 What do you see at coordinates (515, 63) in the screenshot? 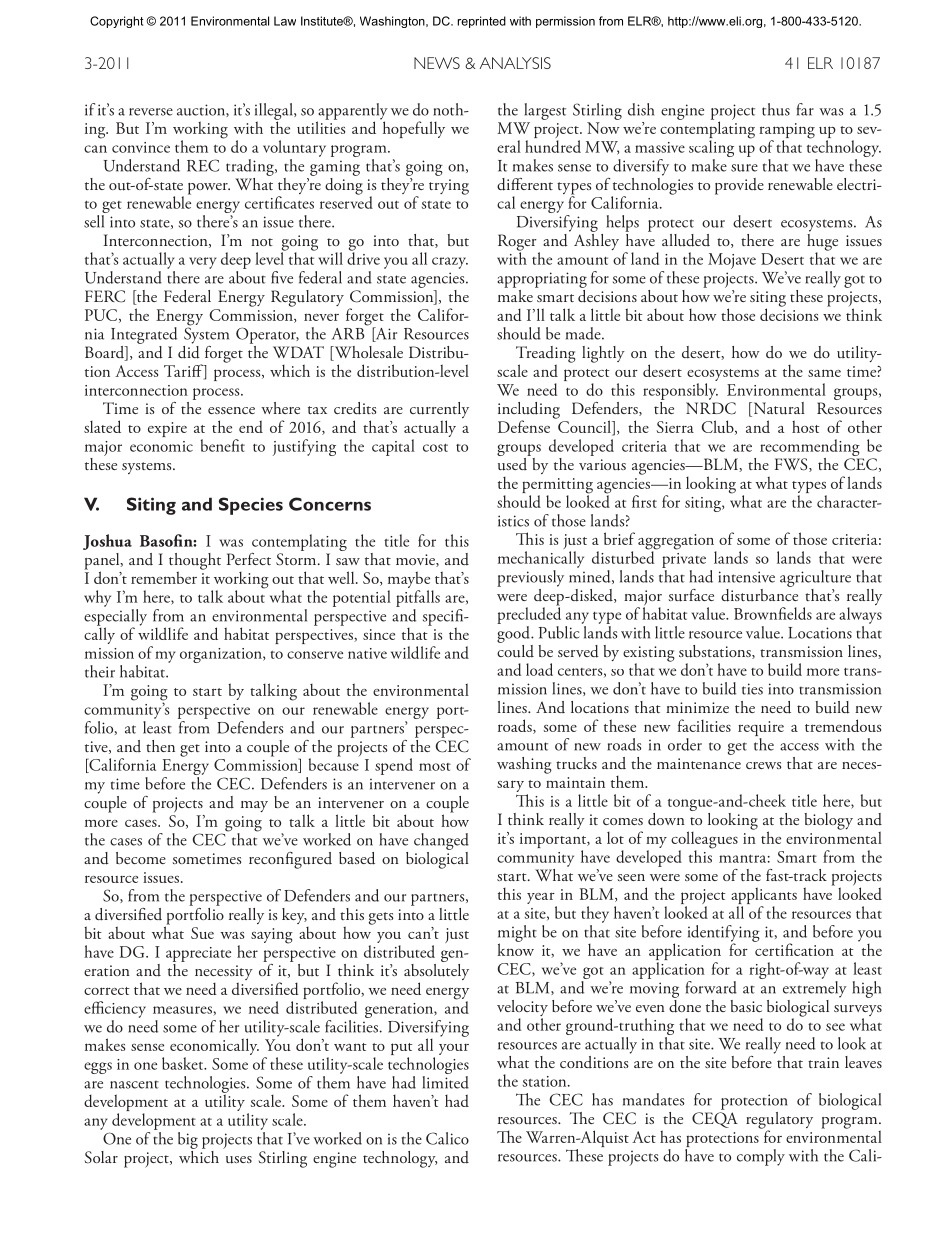
I see `ANALYSIS` at bounding box center [515, 63].
